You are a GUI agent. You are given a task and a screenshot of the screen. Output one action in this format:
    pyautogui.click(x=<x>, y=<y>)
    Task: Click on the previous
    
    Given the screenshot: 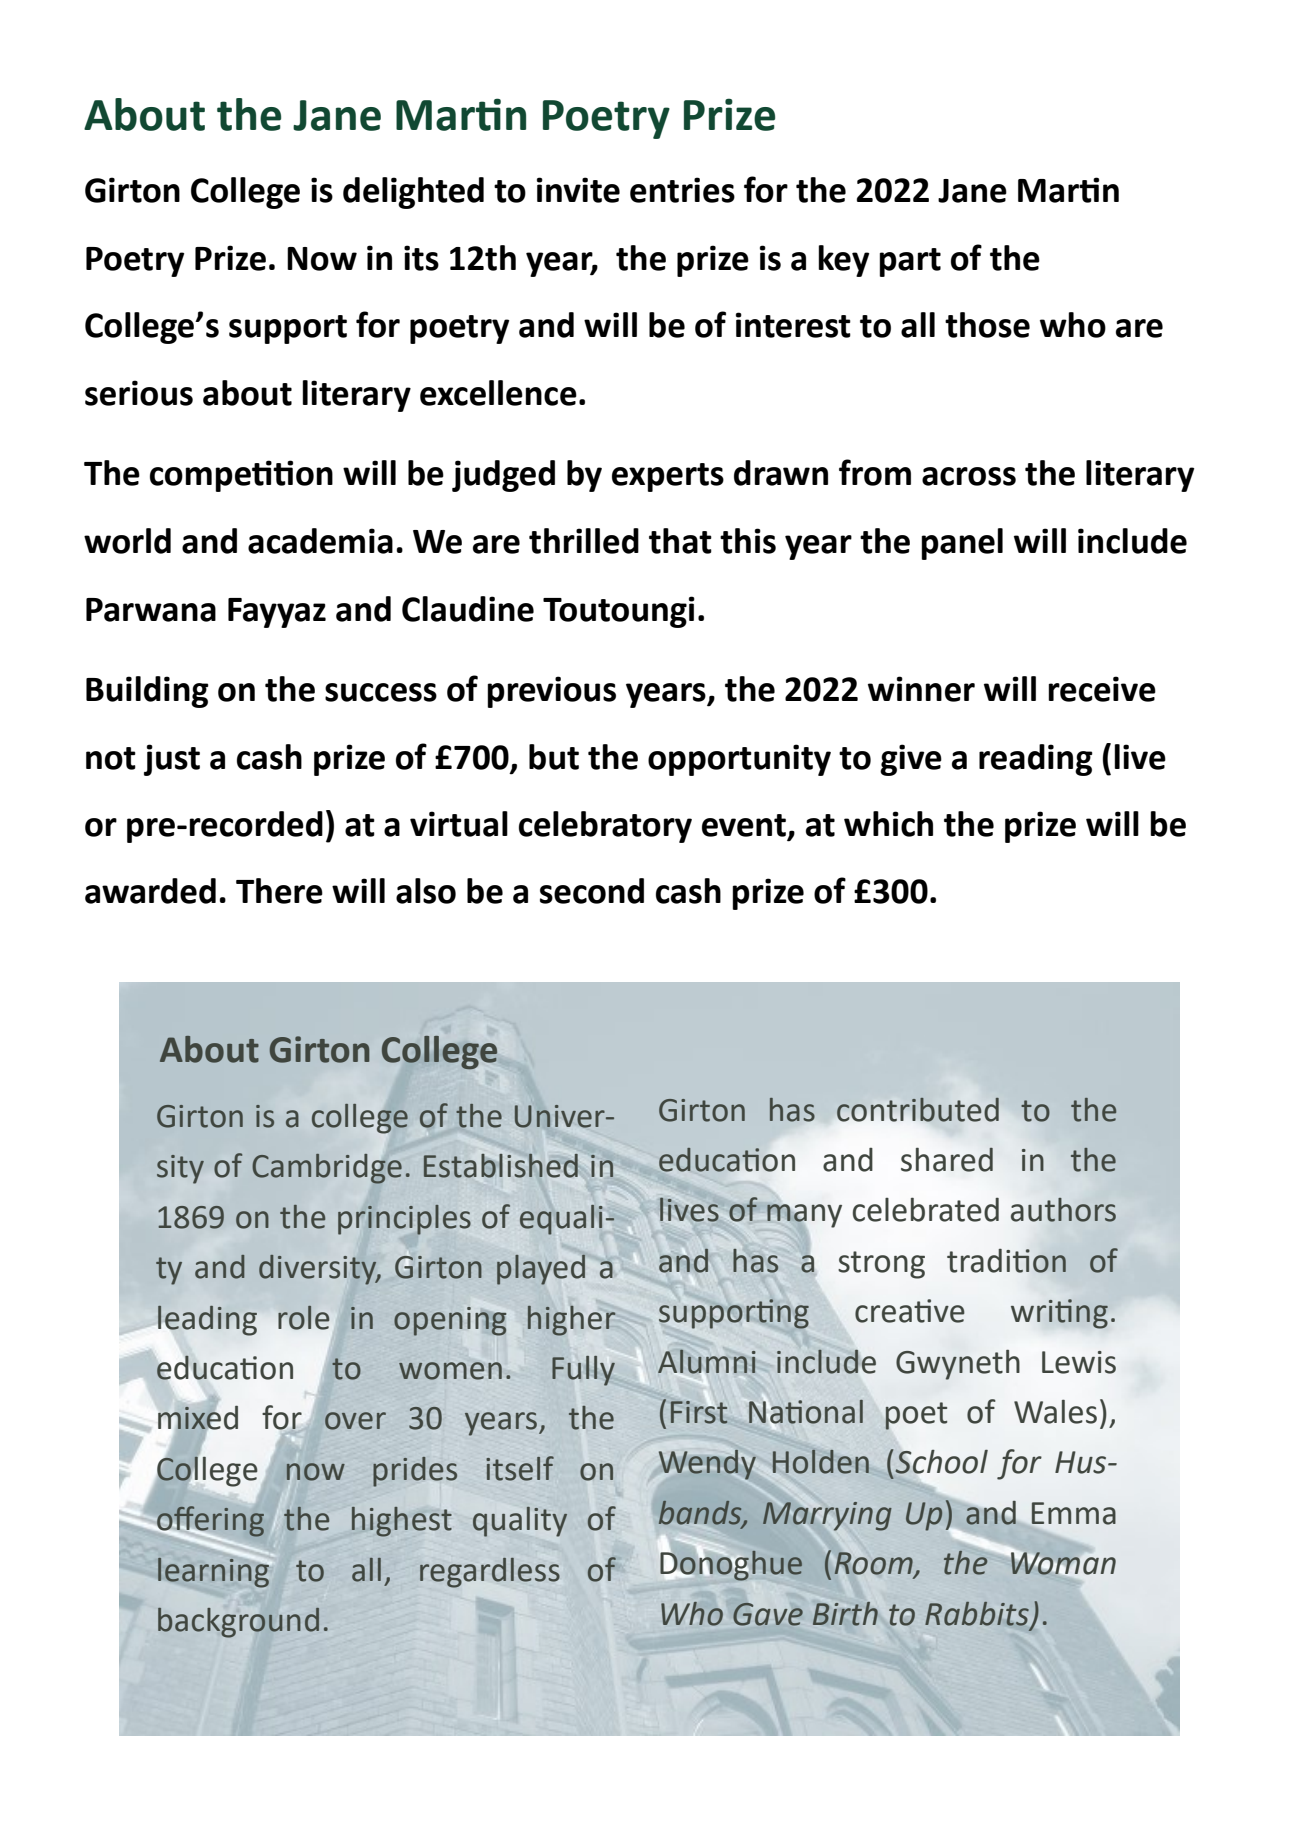 What is the action you would take?
    pyautogui.click(x=551, y=692)
